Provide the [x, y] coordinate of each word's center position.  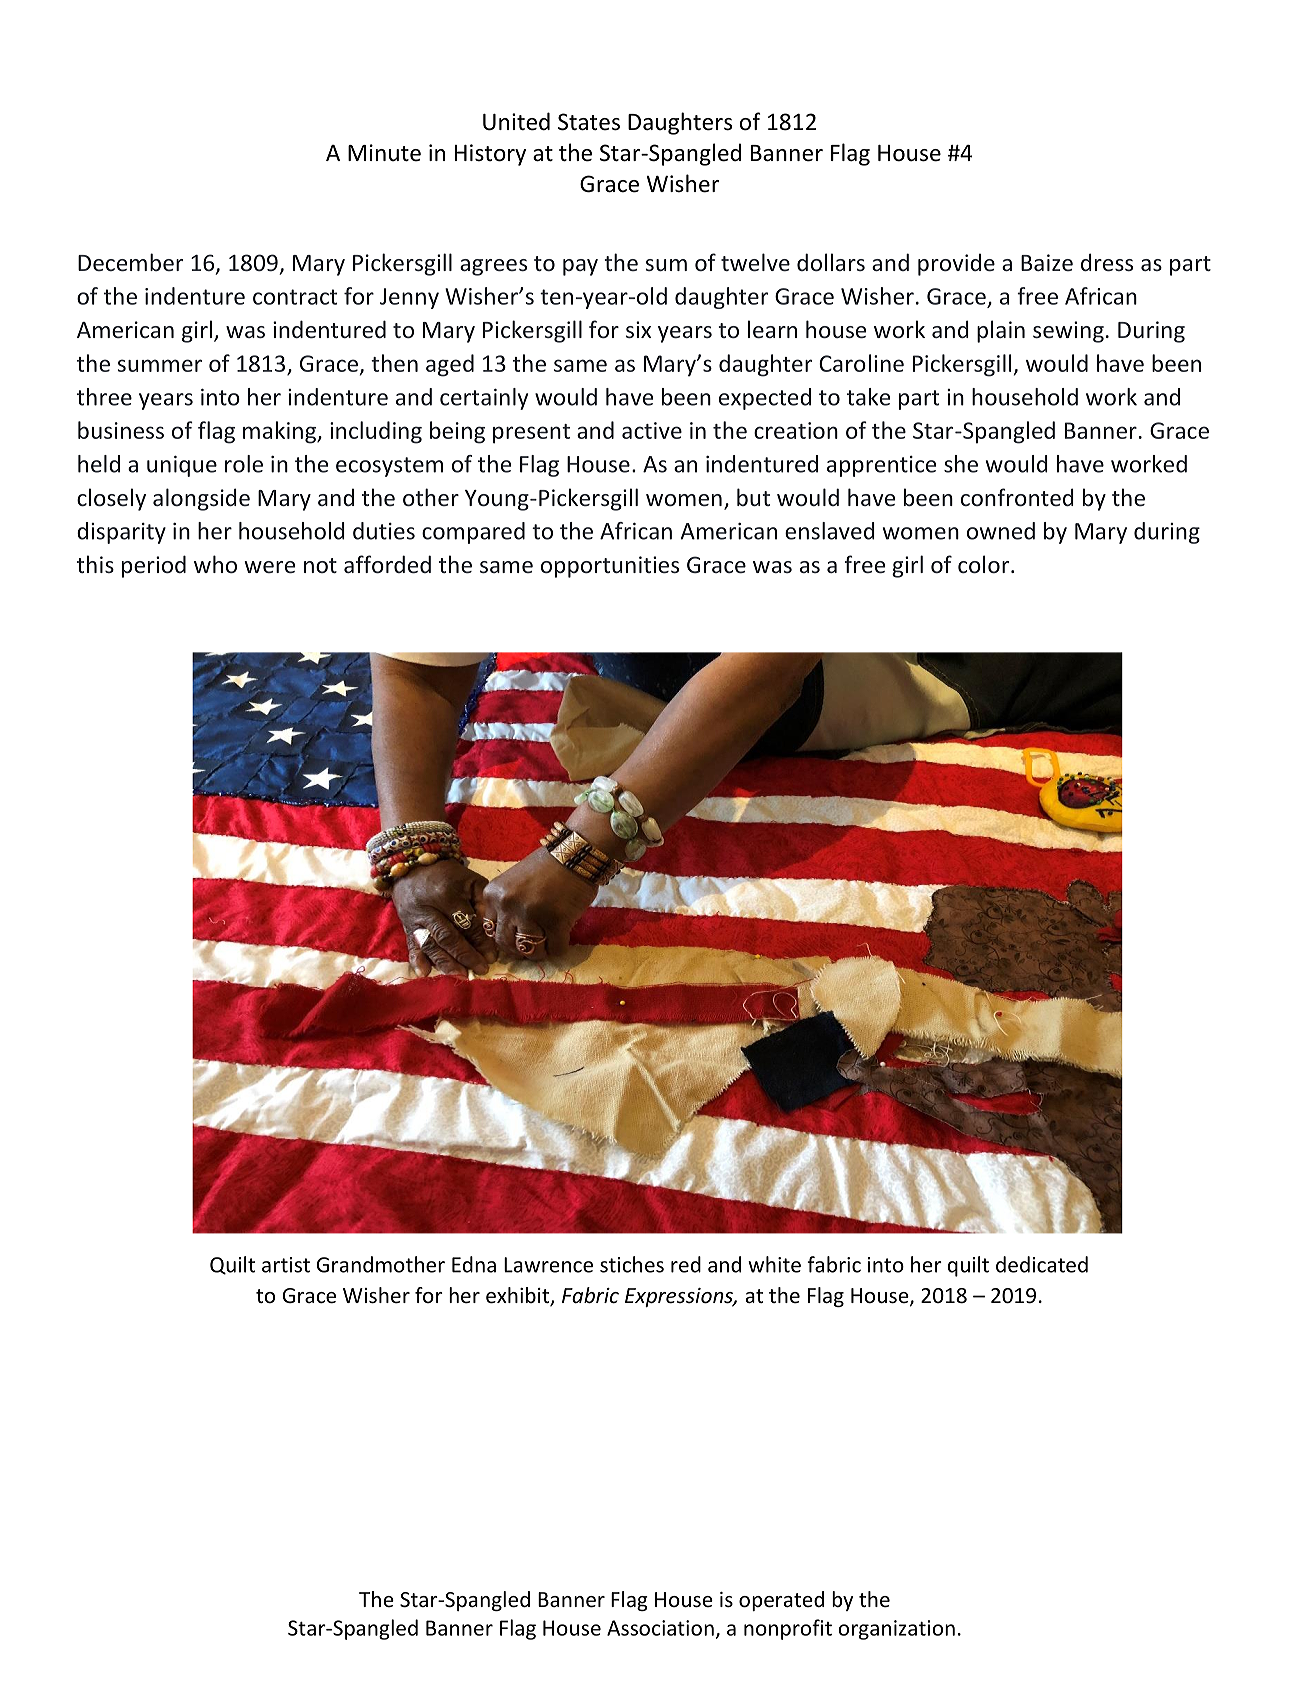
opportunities [610, 567]
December [130, 262]
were [269, 567]
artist [286, 1265]
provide [956, 264]
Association [660, 1628]
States [589, 122]
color [985, 564]
